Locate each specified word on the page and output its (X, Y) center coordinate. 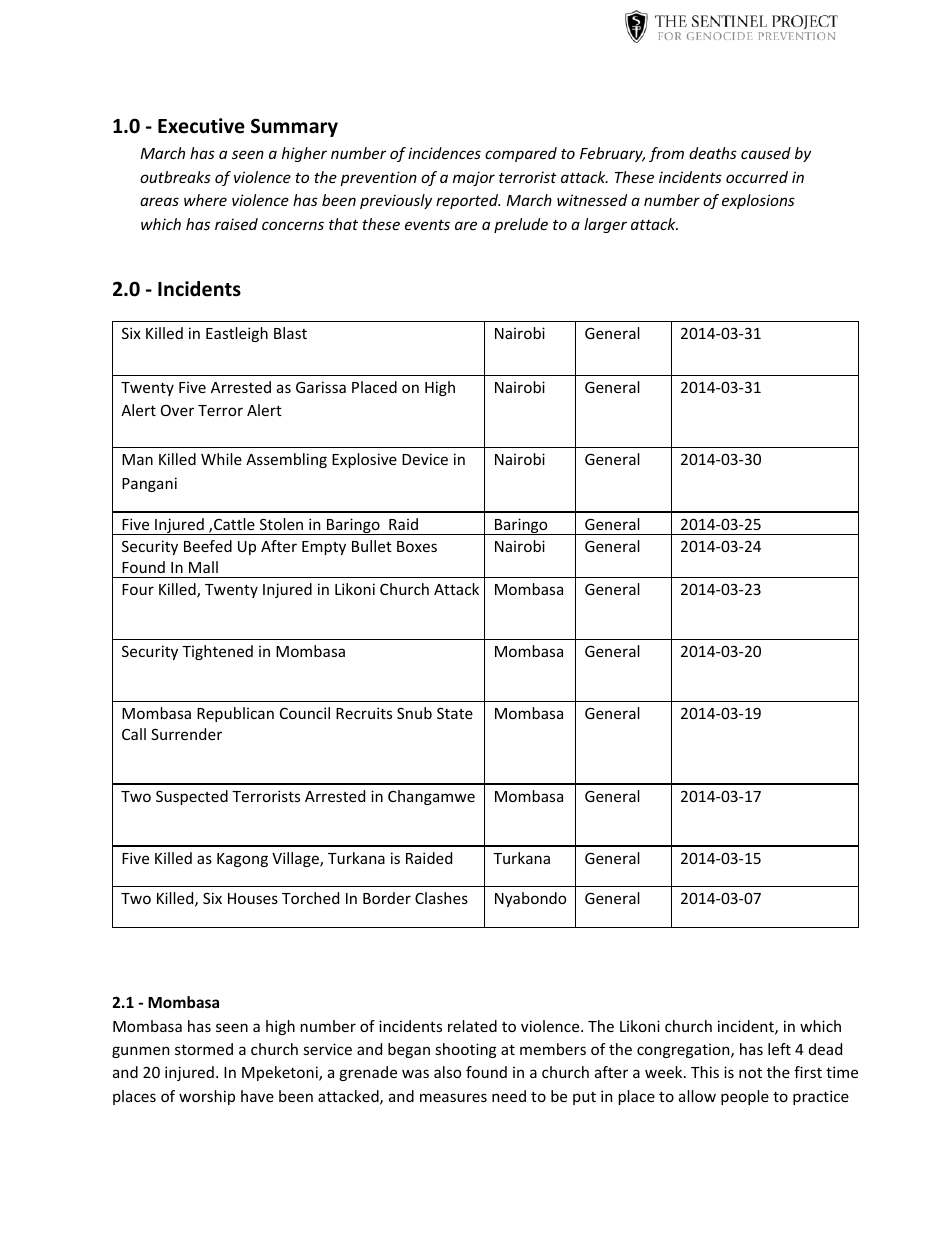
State (455, 713)
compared (521, 154)
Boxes (417, 546)
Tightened (217, 652)
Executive (201, 126)
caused (766, 153)
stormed (204, 1049)
